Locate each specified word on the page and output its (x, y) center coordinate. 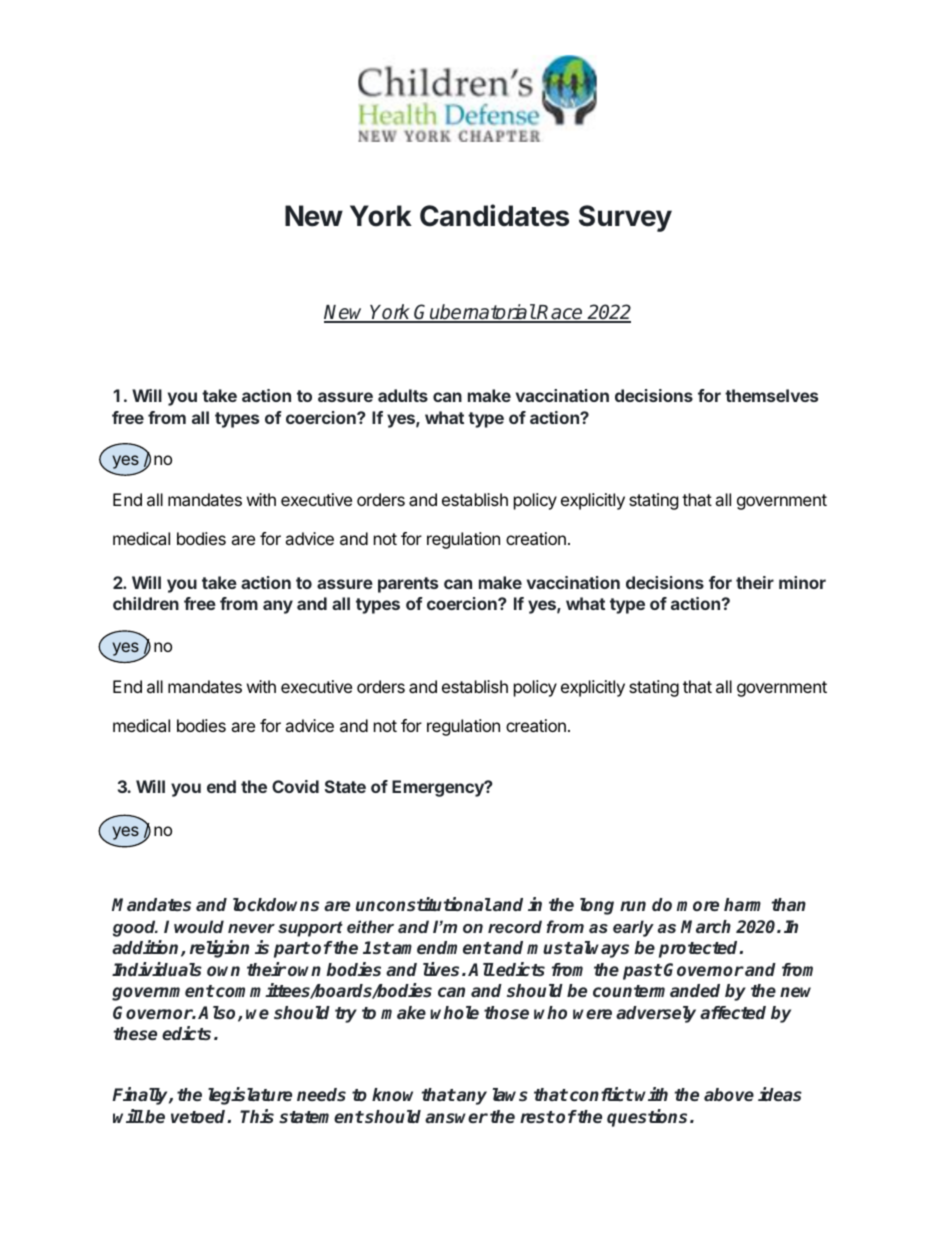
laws (510, 1094)
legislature (250, 1096)
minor (802, 582)
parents (408, 585)
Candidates (494, 215)
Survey (625, 218)
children (146, 603)
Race (560, 313)
